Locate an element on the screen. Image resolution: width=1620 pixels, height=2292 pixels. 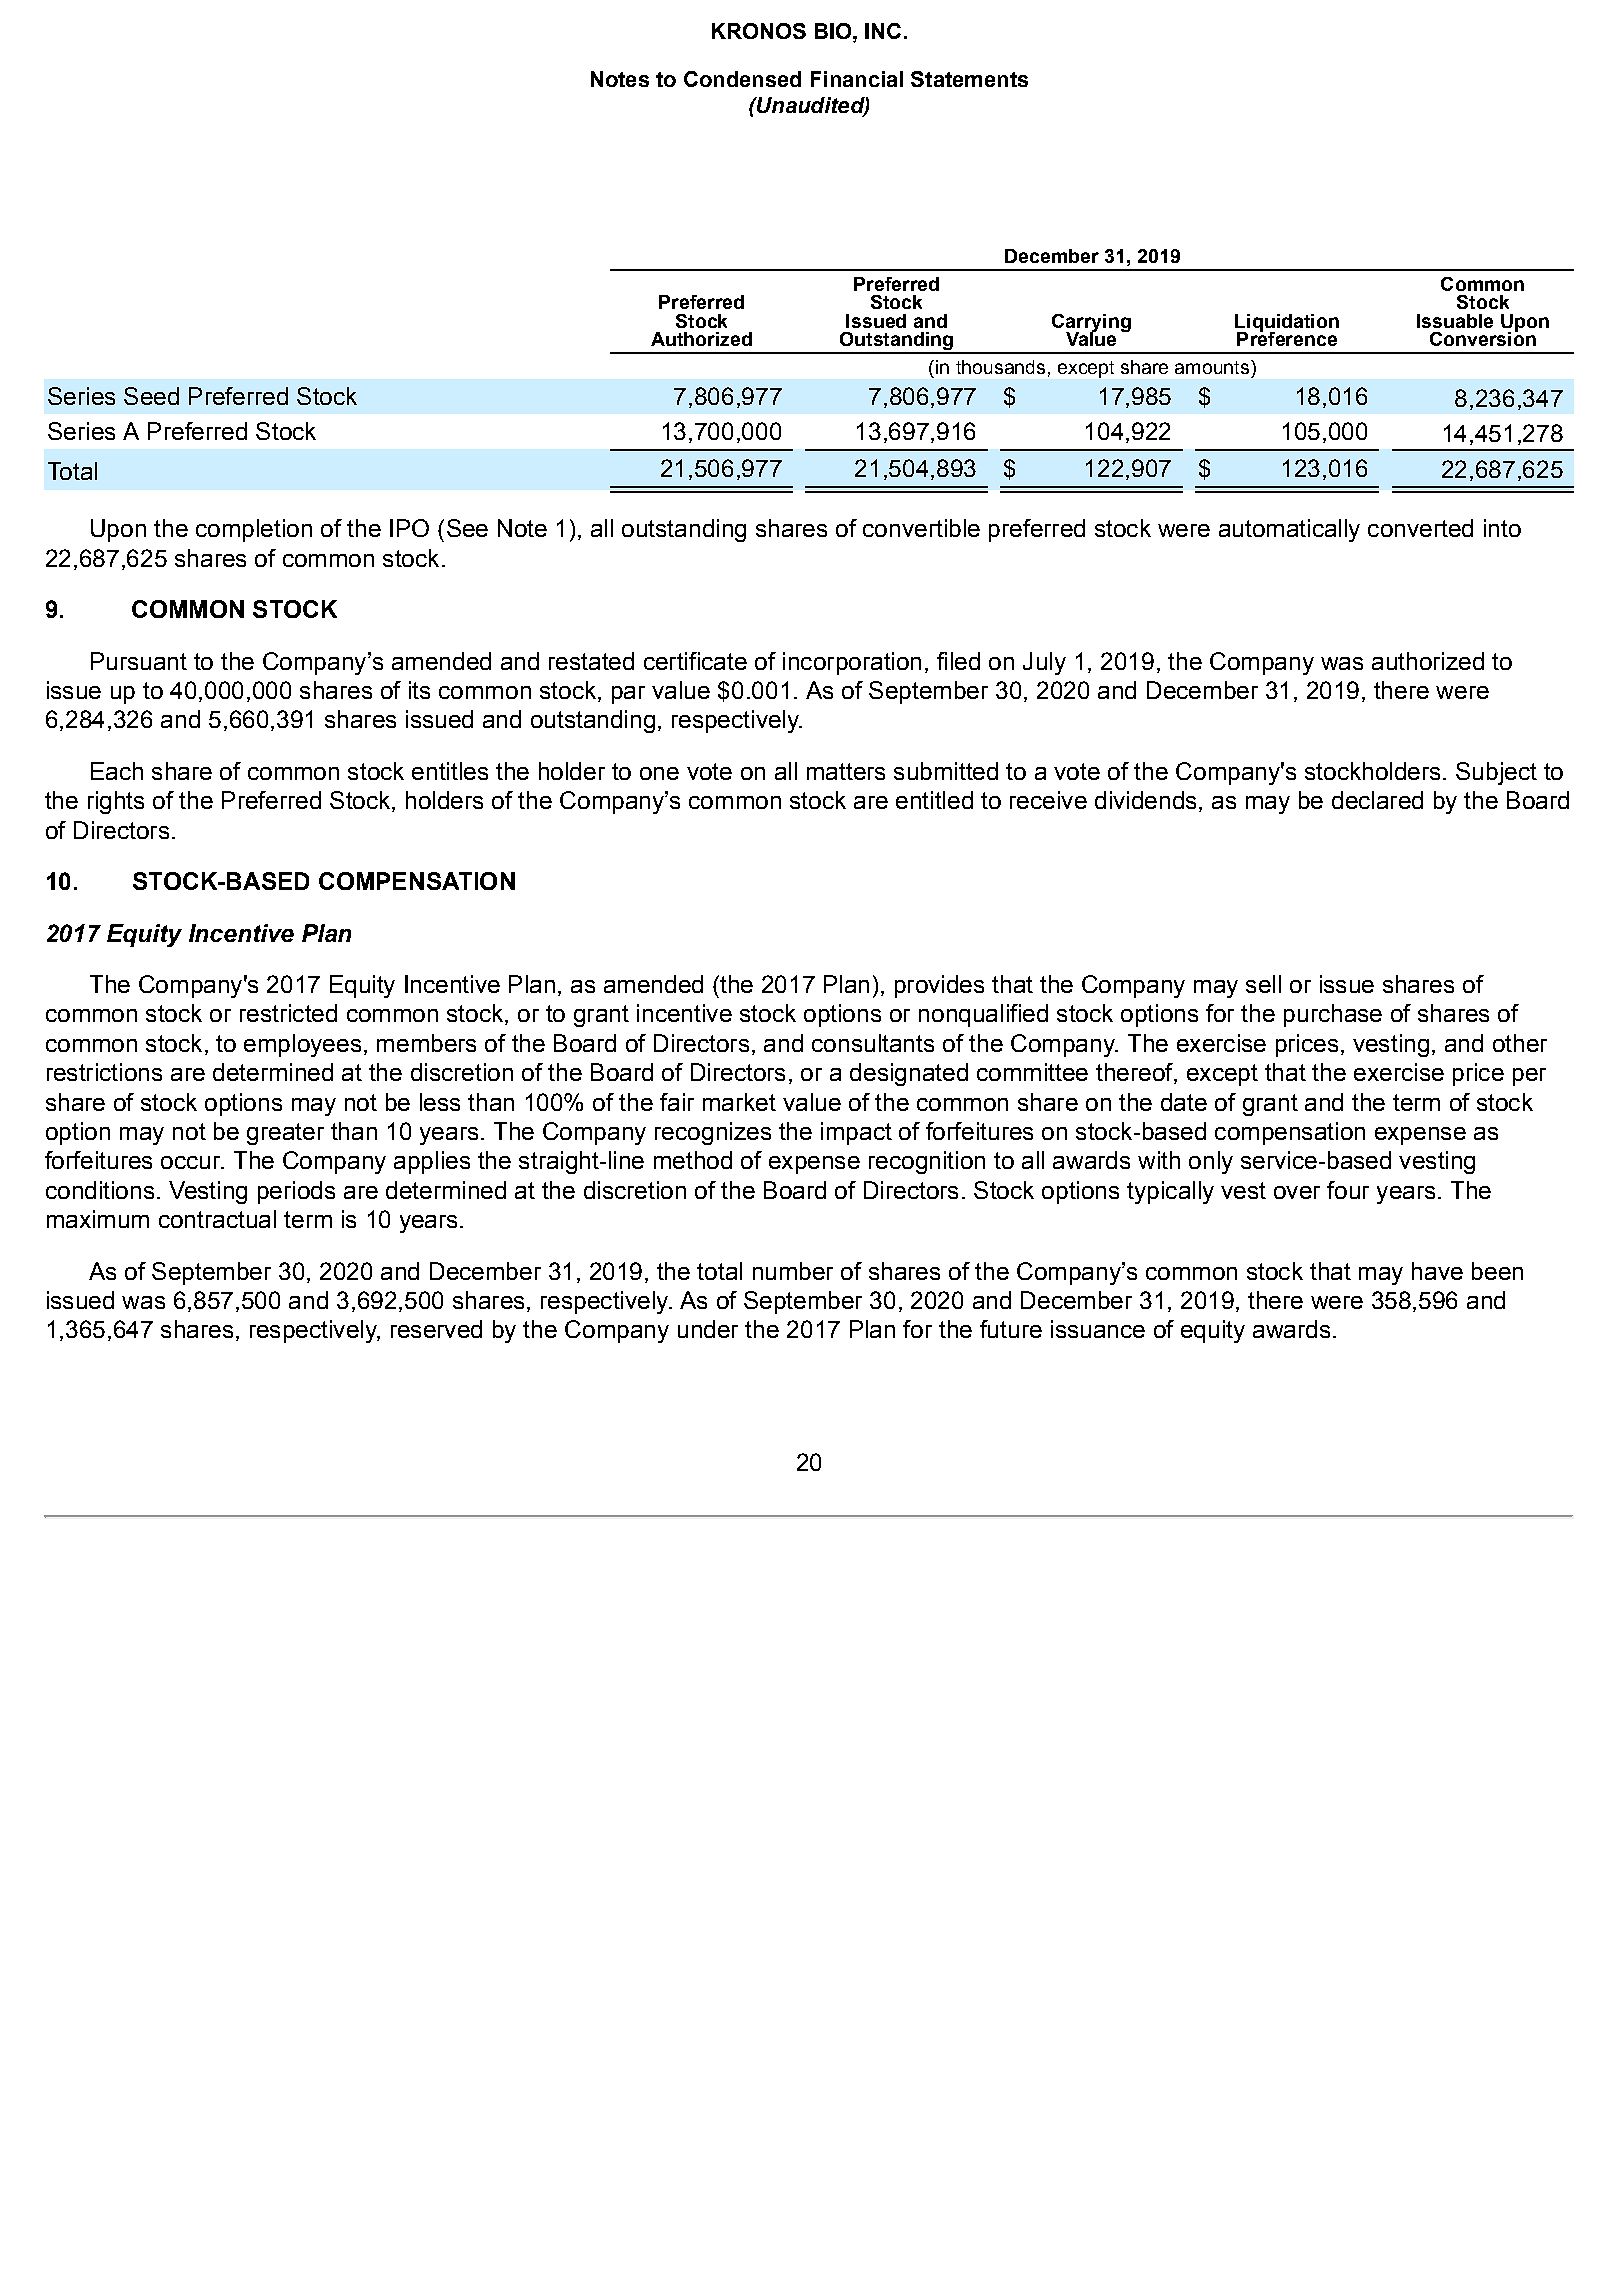
Pursuant is located at coordinates (139, 661).
